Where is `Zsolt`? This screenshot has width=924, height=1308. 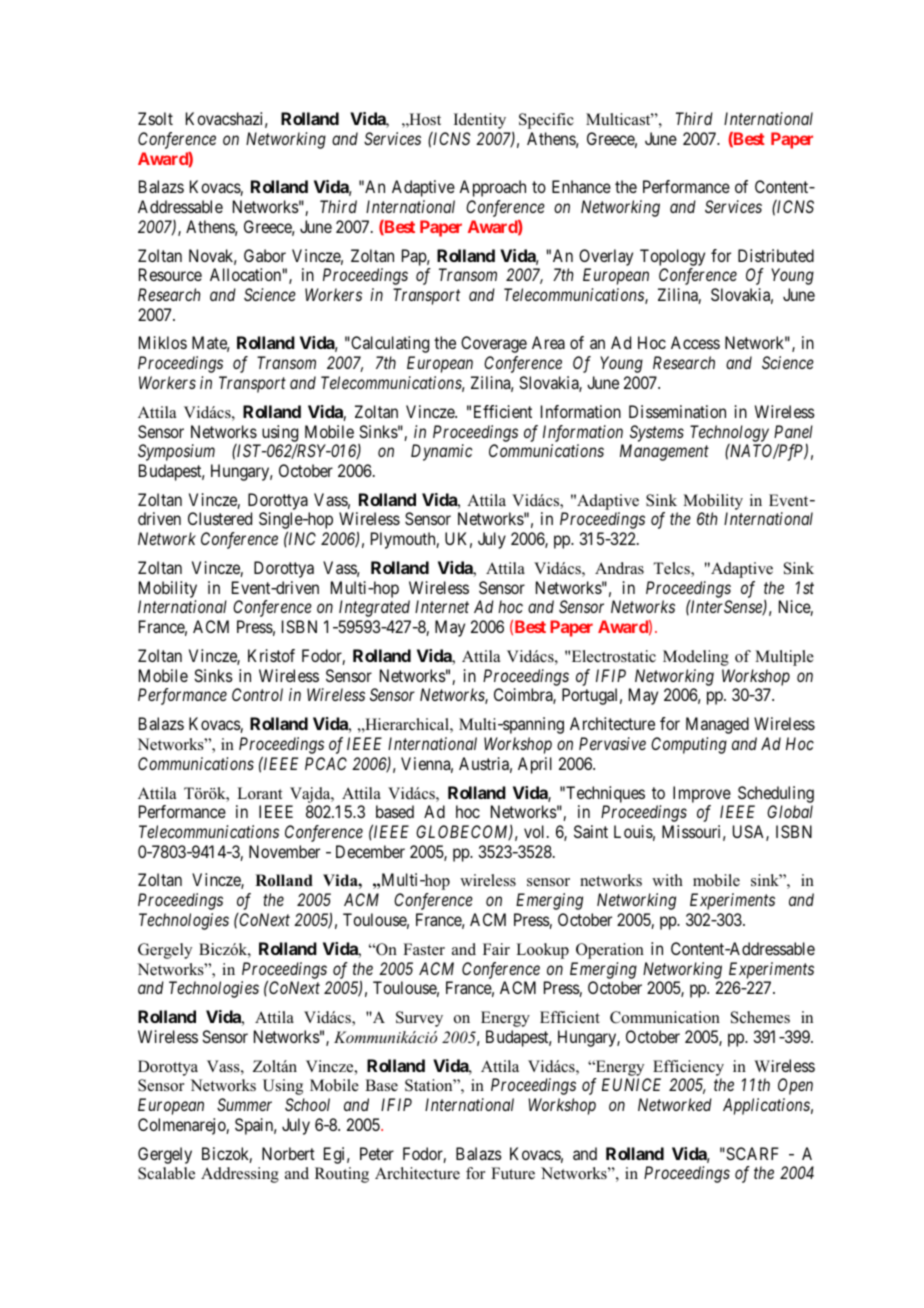
Zsolt is located at coordinates (155, 118).
